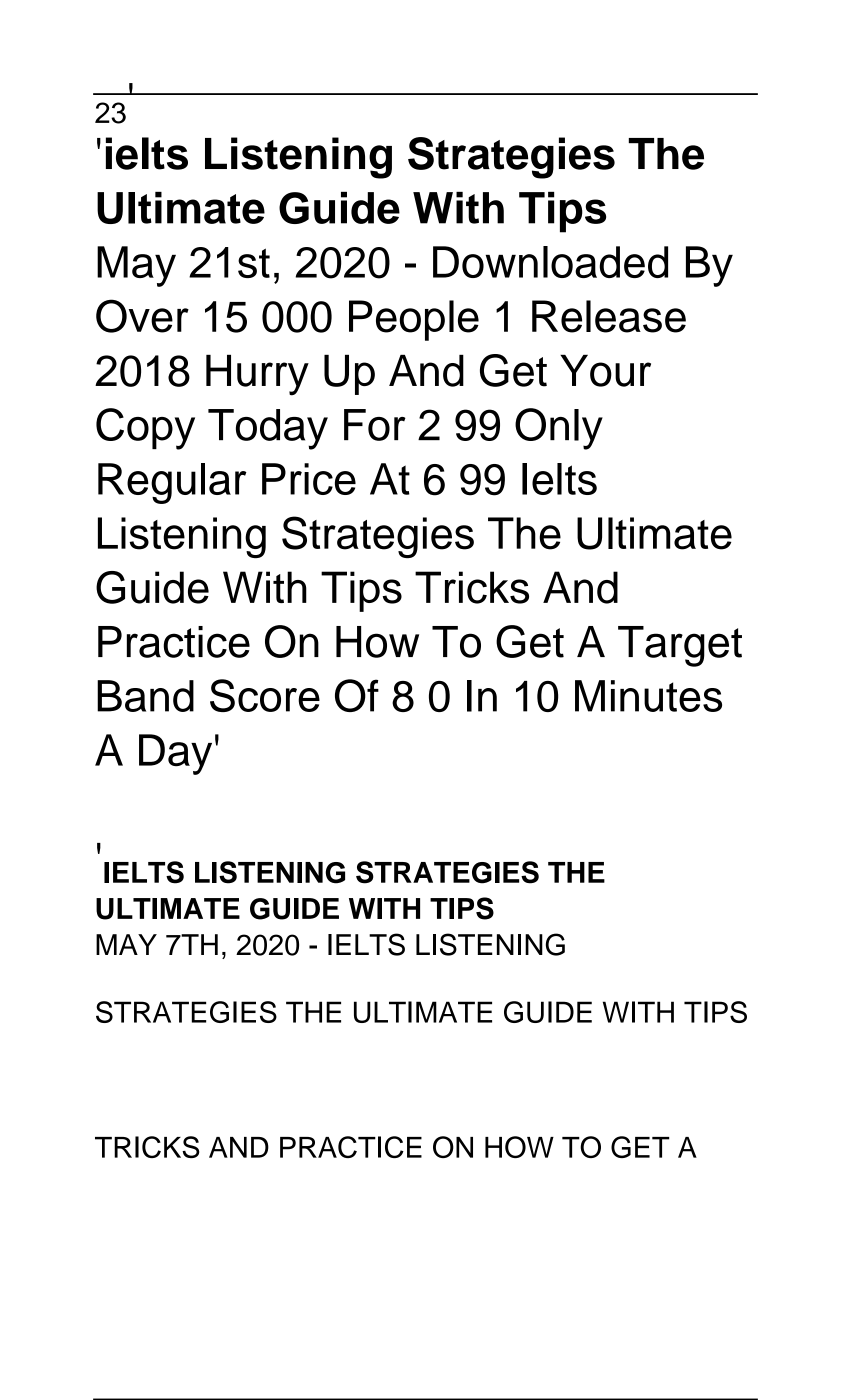  Describe the element at coordinates (414, 320) in the screenshot. I see `People` at that location.
